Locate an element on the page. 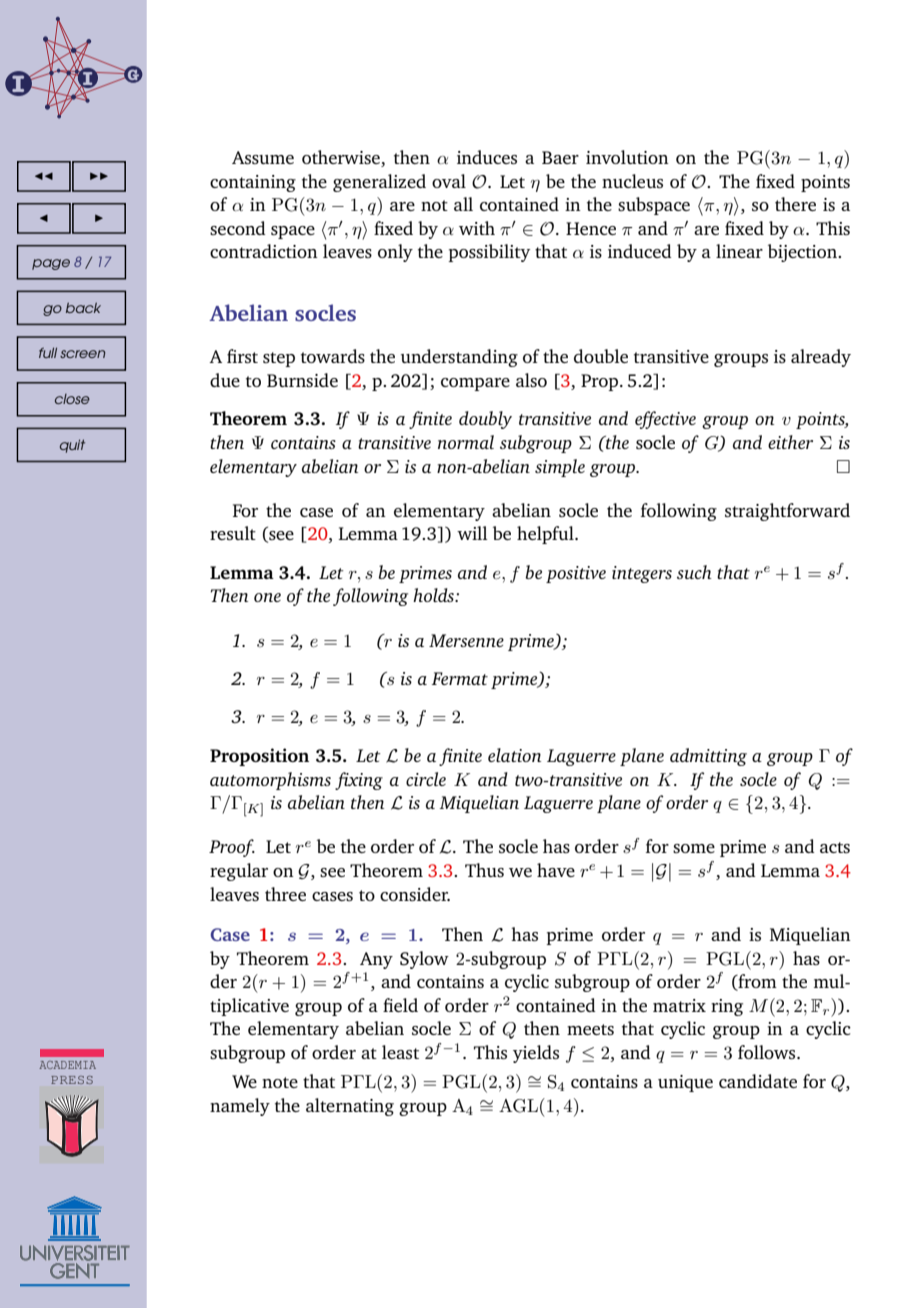 The height and width of the page is (1308, 924). oval is located at coordinates (449, 181).
